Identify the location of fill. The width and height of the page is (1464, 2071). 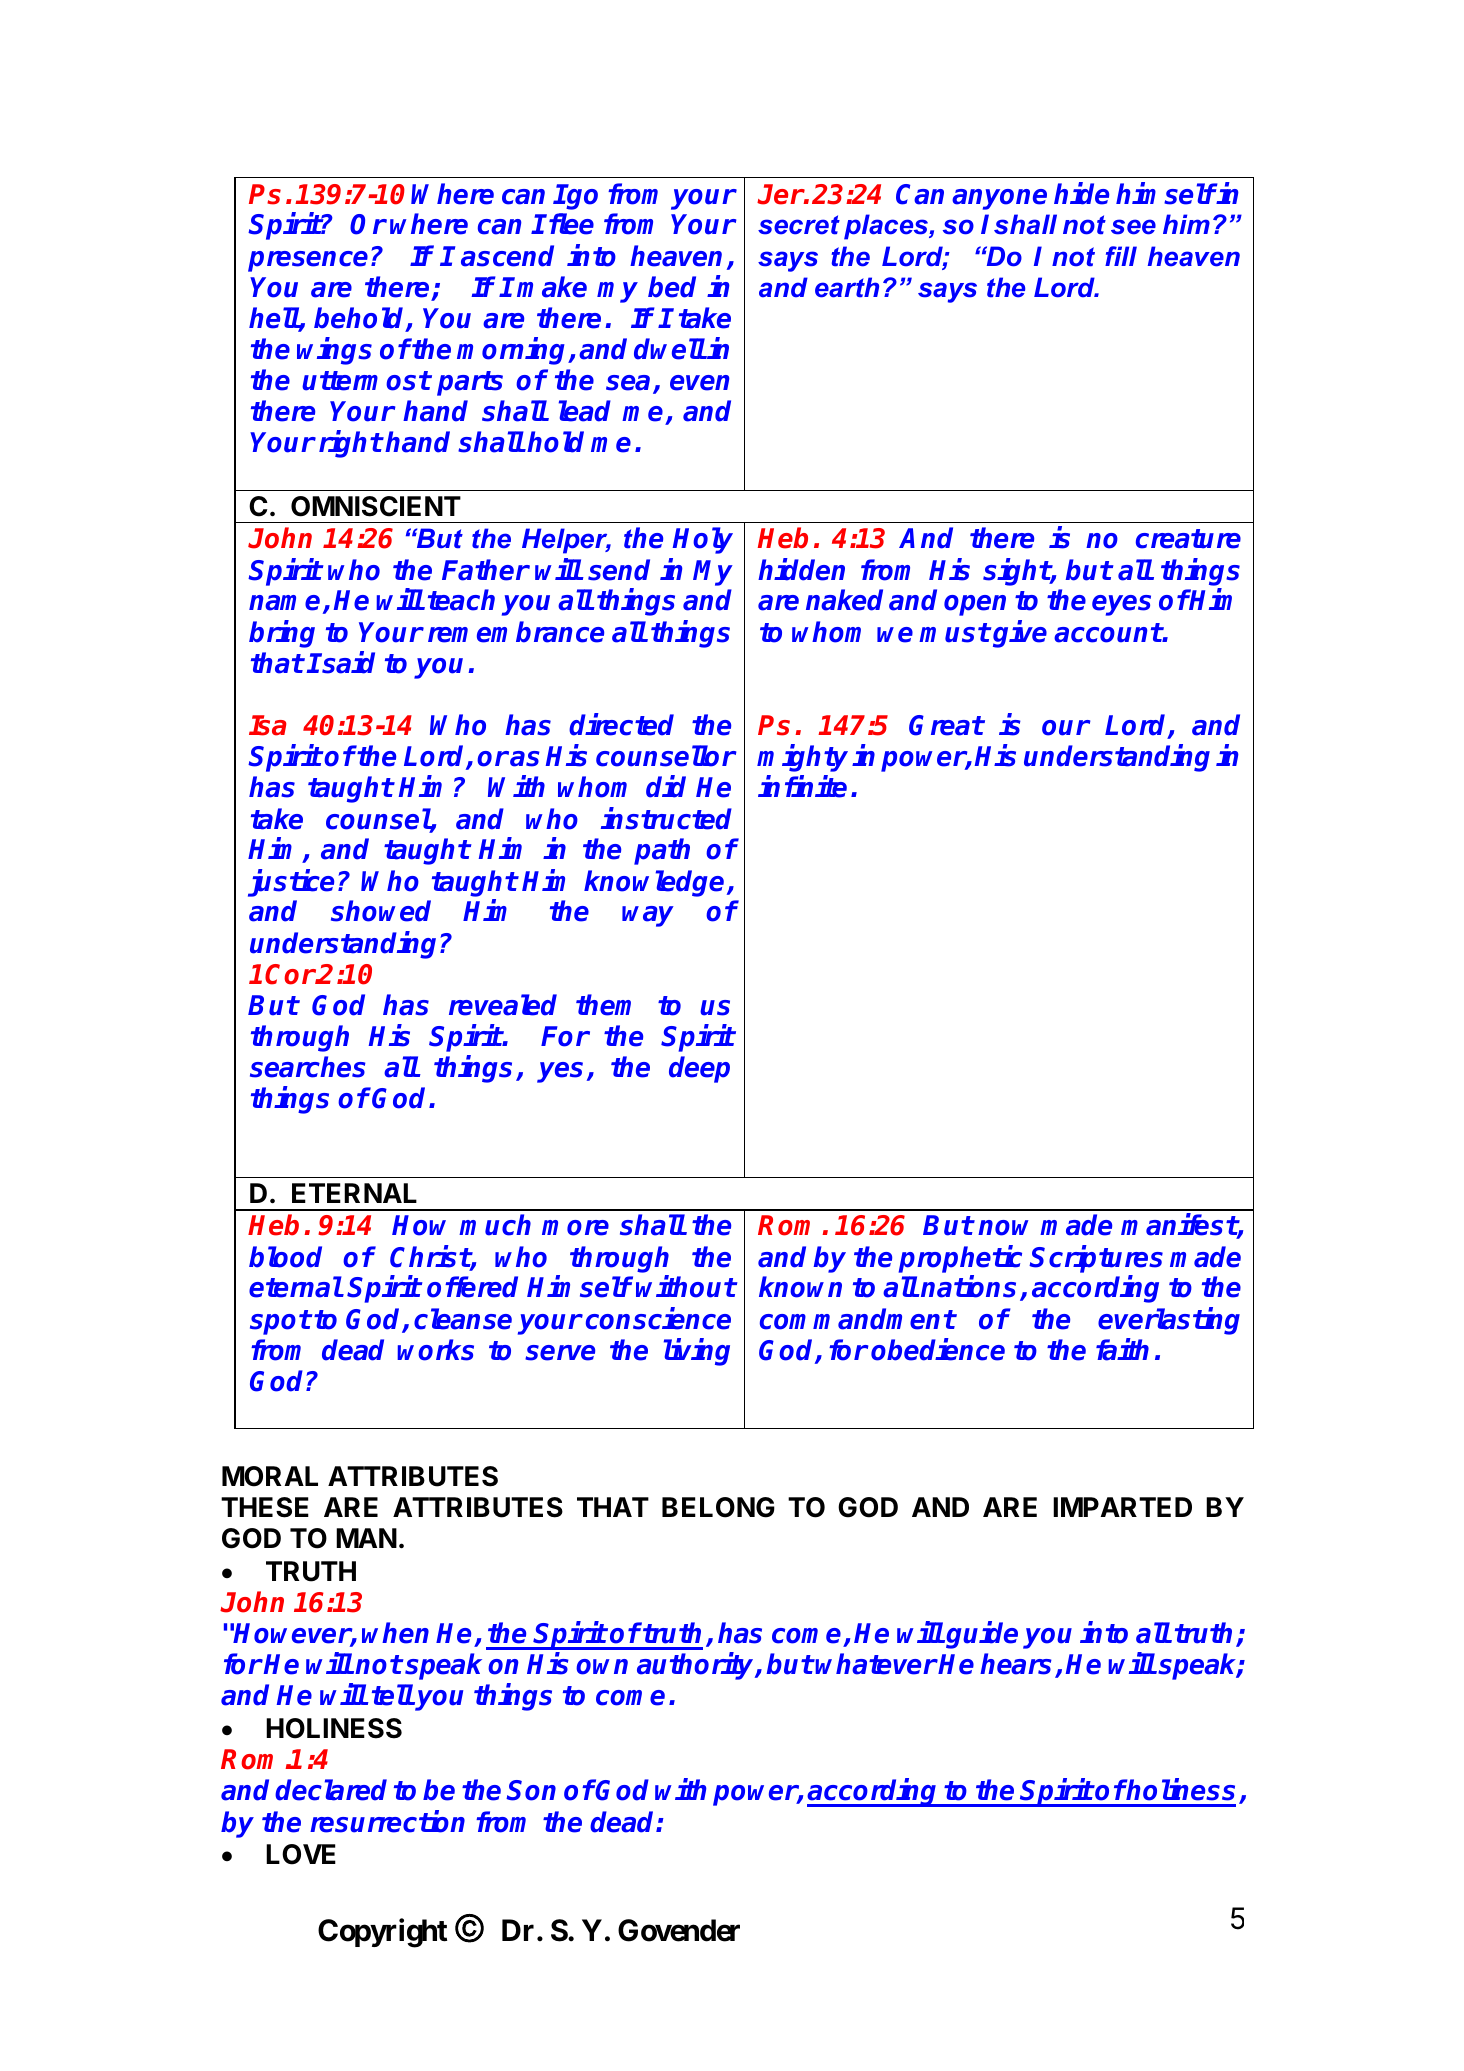
(1121, 256).
